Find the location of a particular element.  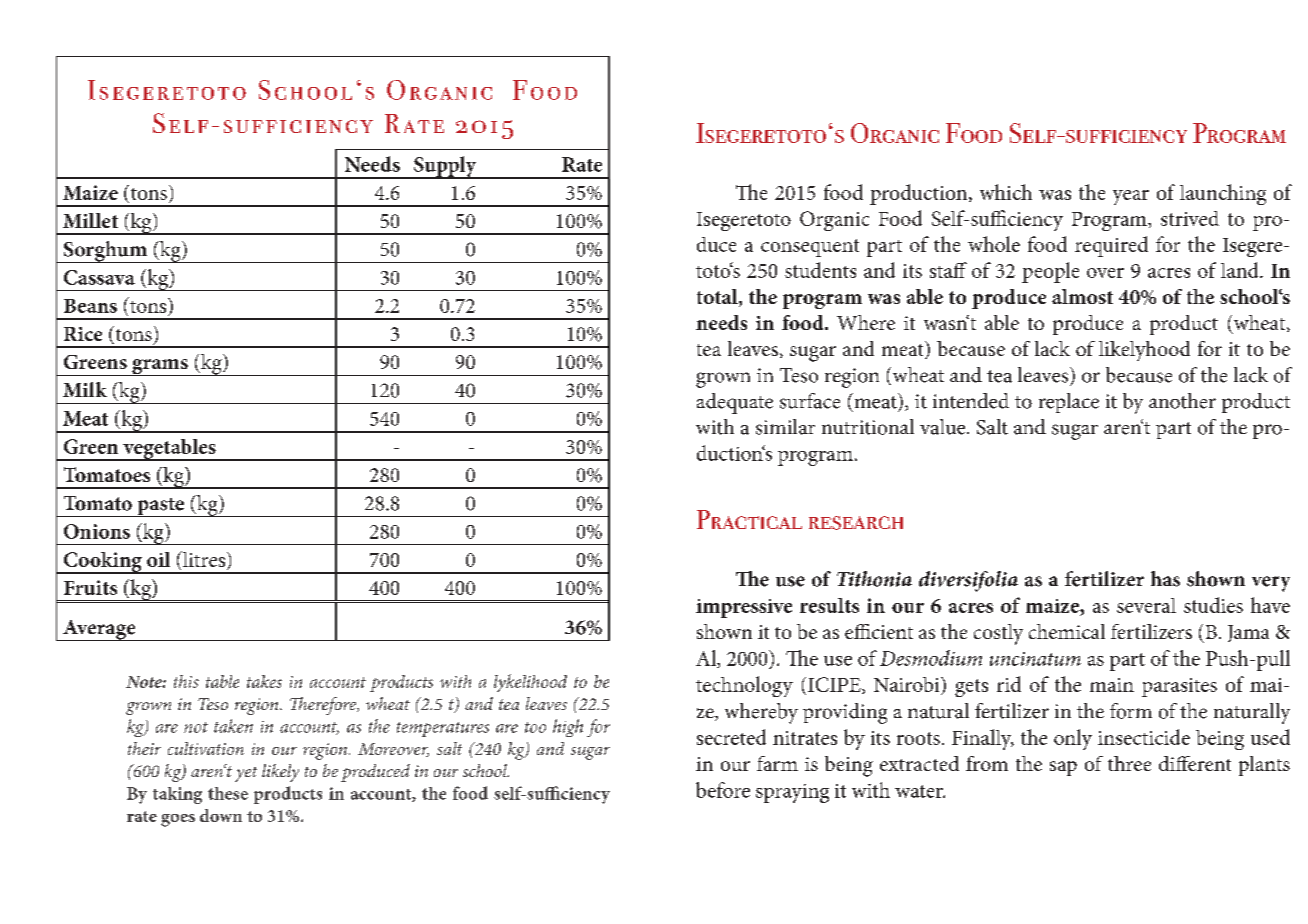

litres is located at coordinates (203, 559).
